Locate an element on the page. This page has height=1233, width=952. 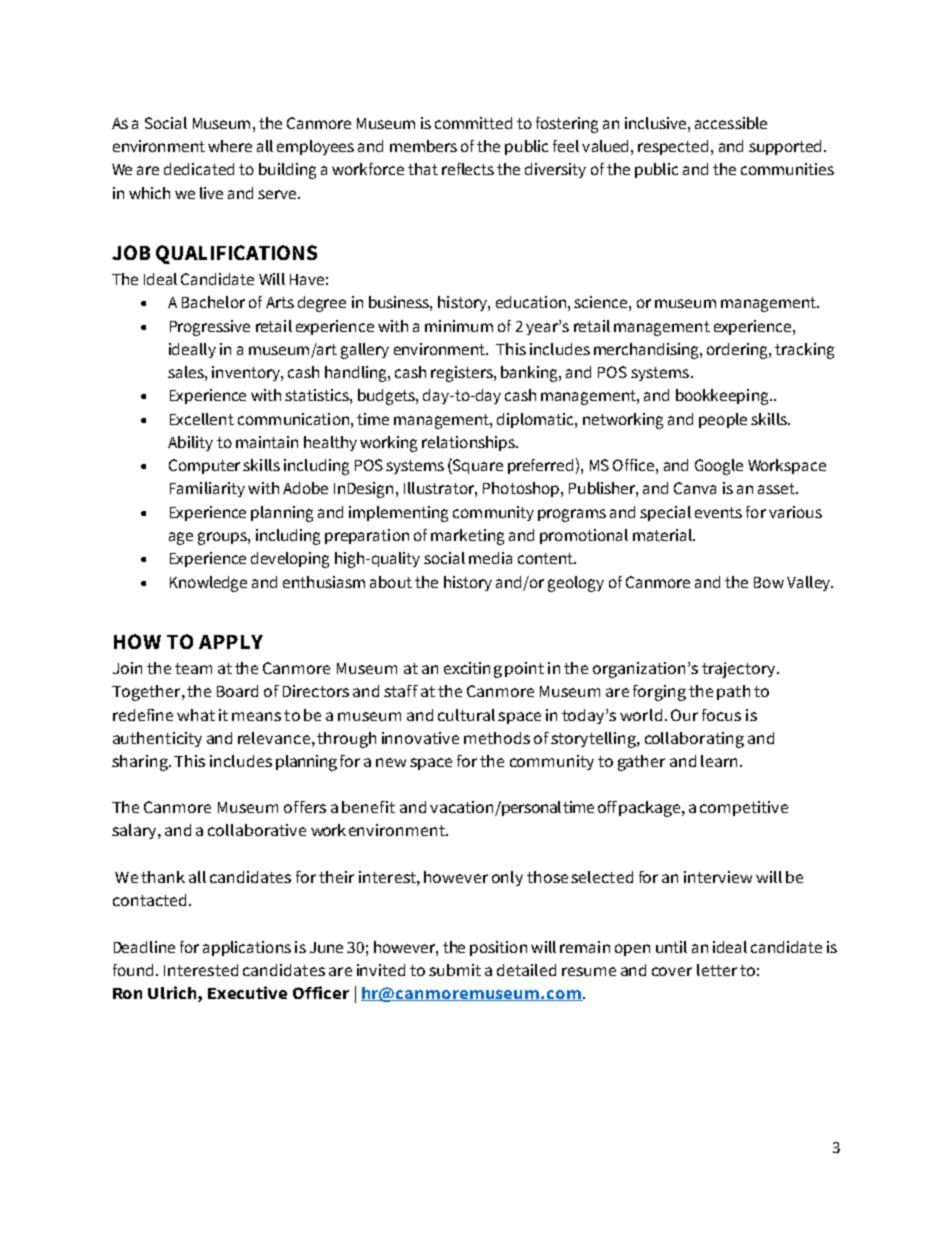
Knowledge is located at coordinates (208, 584).
